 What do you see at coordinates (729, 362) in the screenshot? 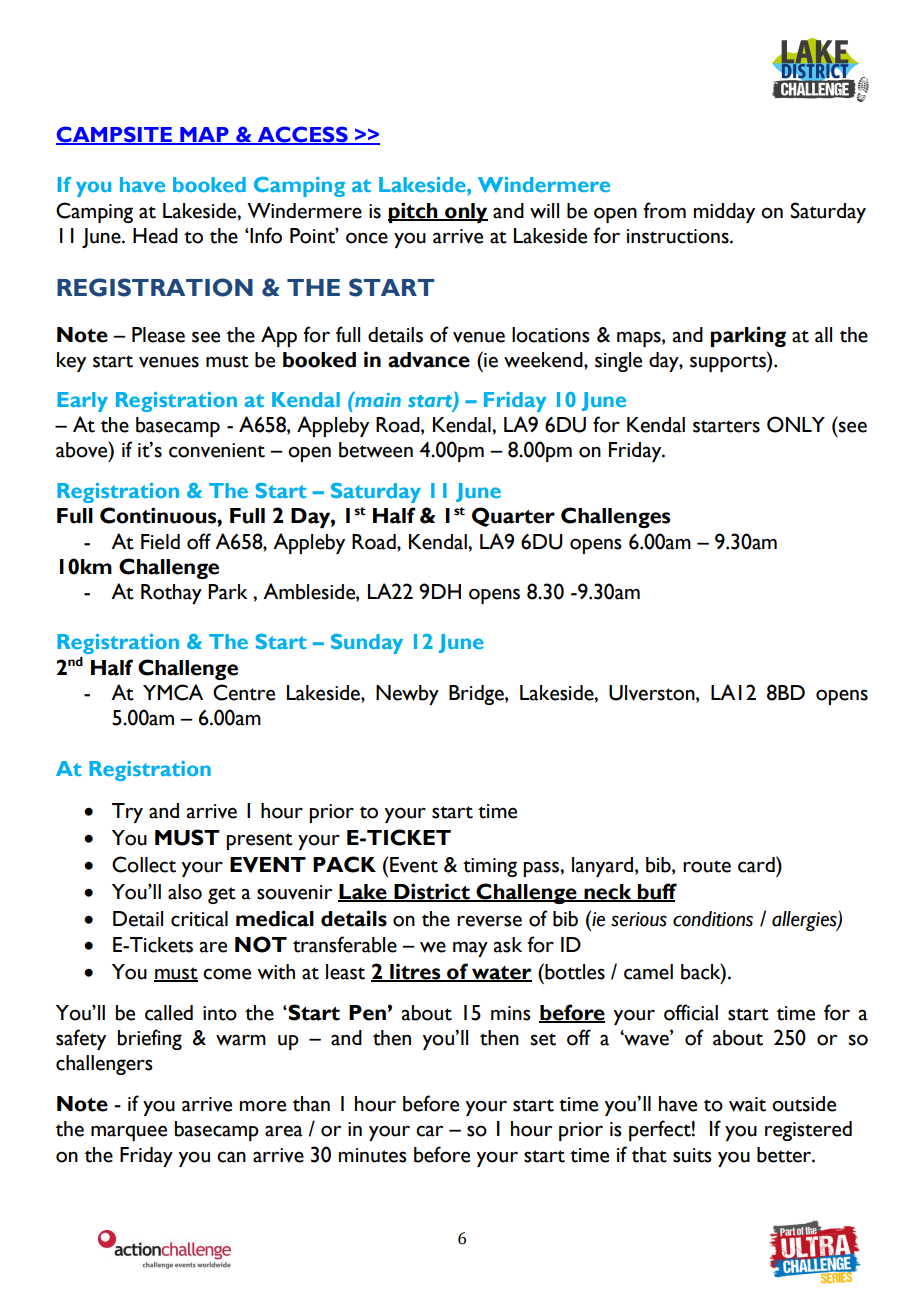
I see `supports` at bounding box center [729, 362].
